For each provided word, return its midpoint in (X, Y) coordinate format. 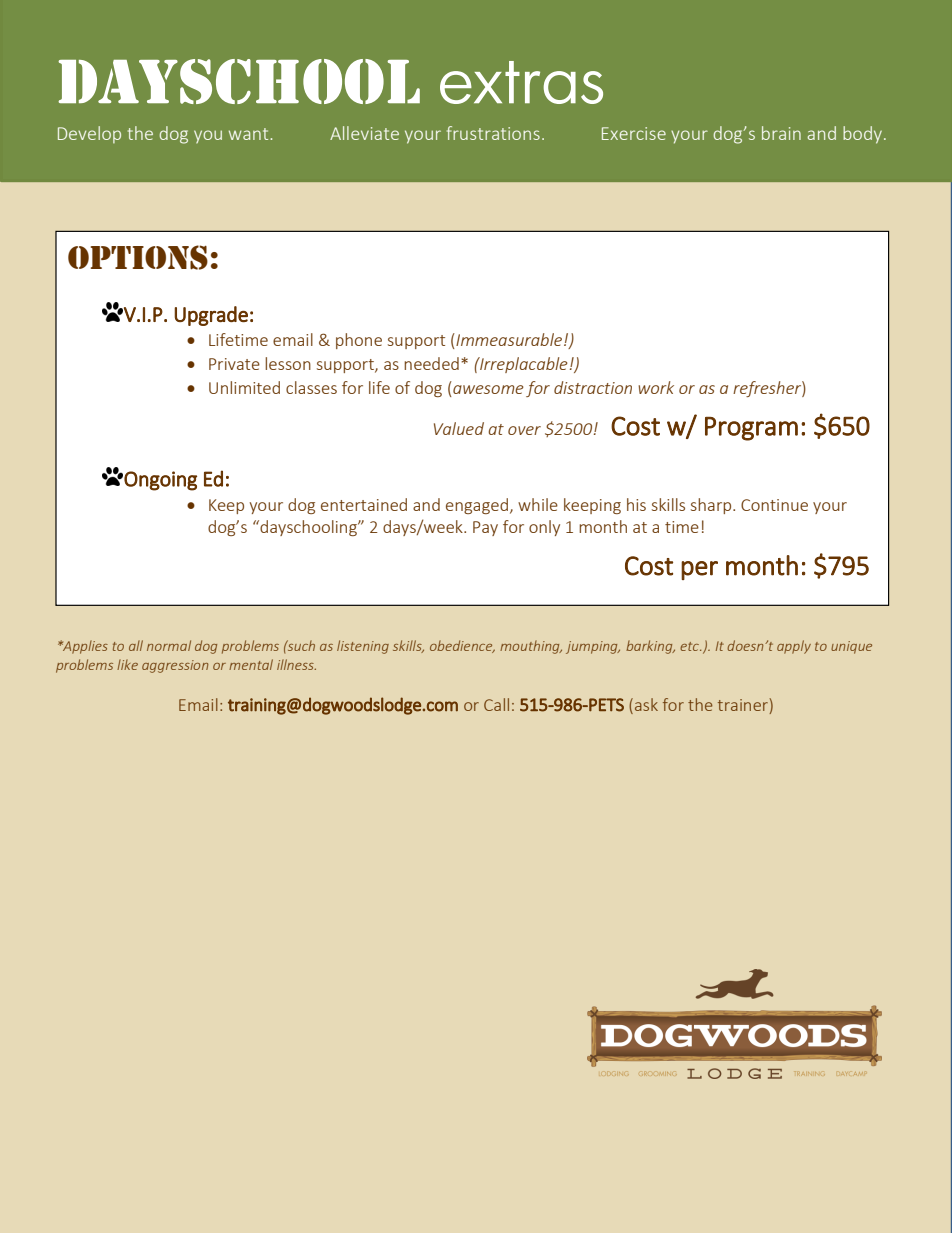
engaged (477, 506)
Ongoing (160, 481)
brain (781, 133)
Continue (774, 505)
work (656, 387)
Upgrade (211, 316)
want (250, 134)
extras (521, 82)
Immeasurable (509, 339)
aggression (175, 666)
